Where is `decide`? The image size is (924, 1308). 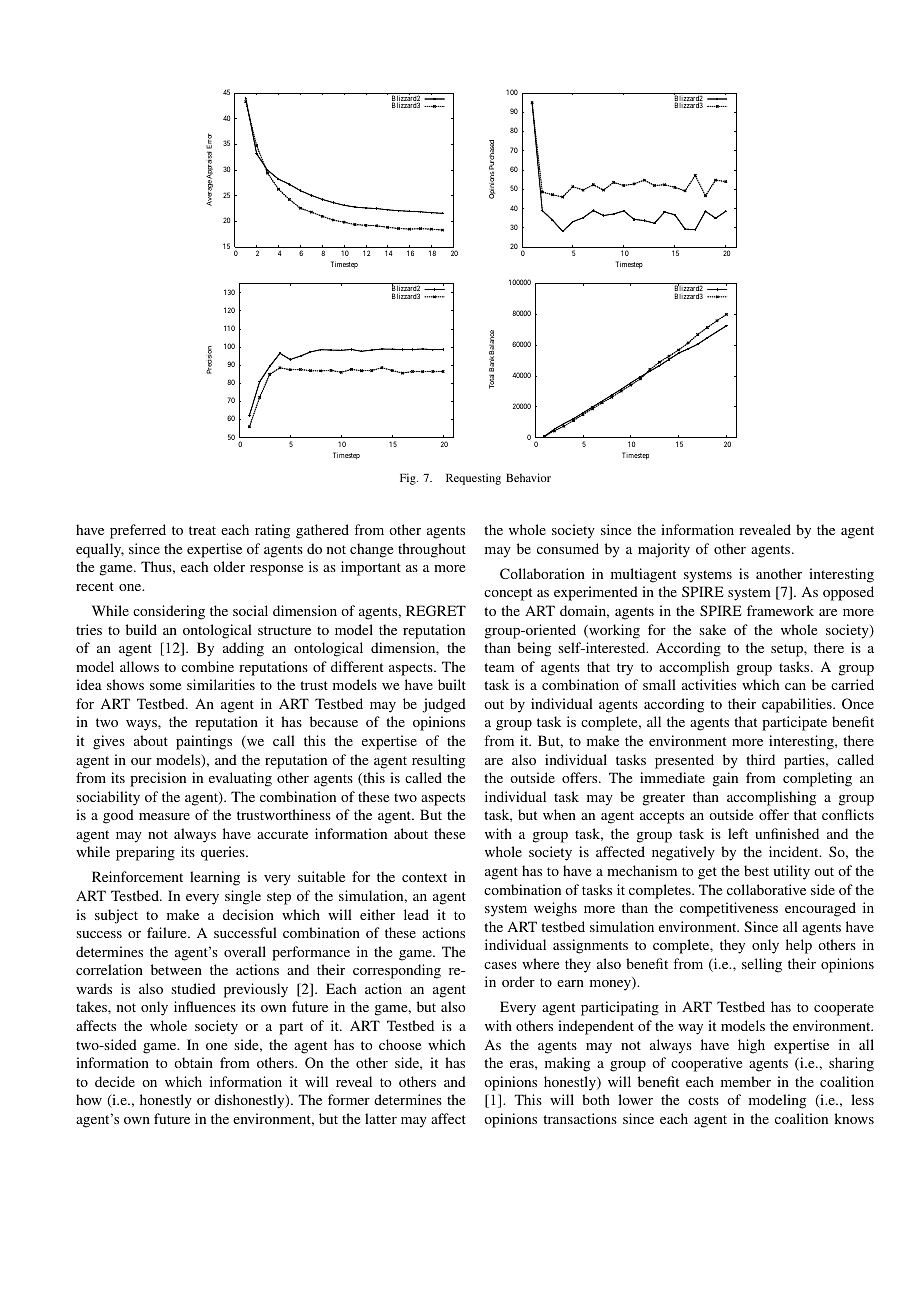 decide is located at coordinates (115, 1081).
